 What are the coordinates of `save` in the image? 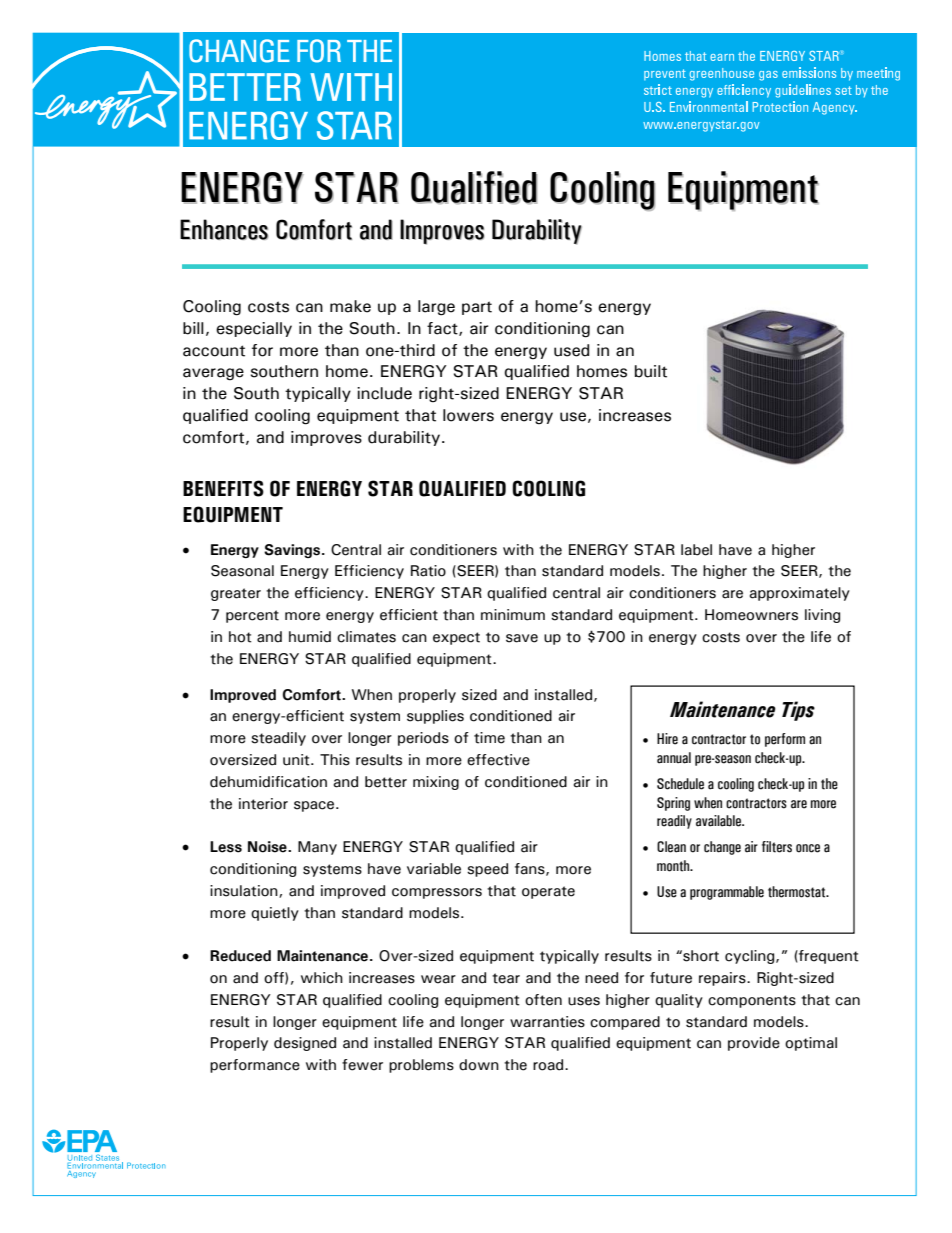 It's located at (522, 638).
